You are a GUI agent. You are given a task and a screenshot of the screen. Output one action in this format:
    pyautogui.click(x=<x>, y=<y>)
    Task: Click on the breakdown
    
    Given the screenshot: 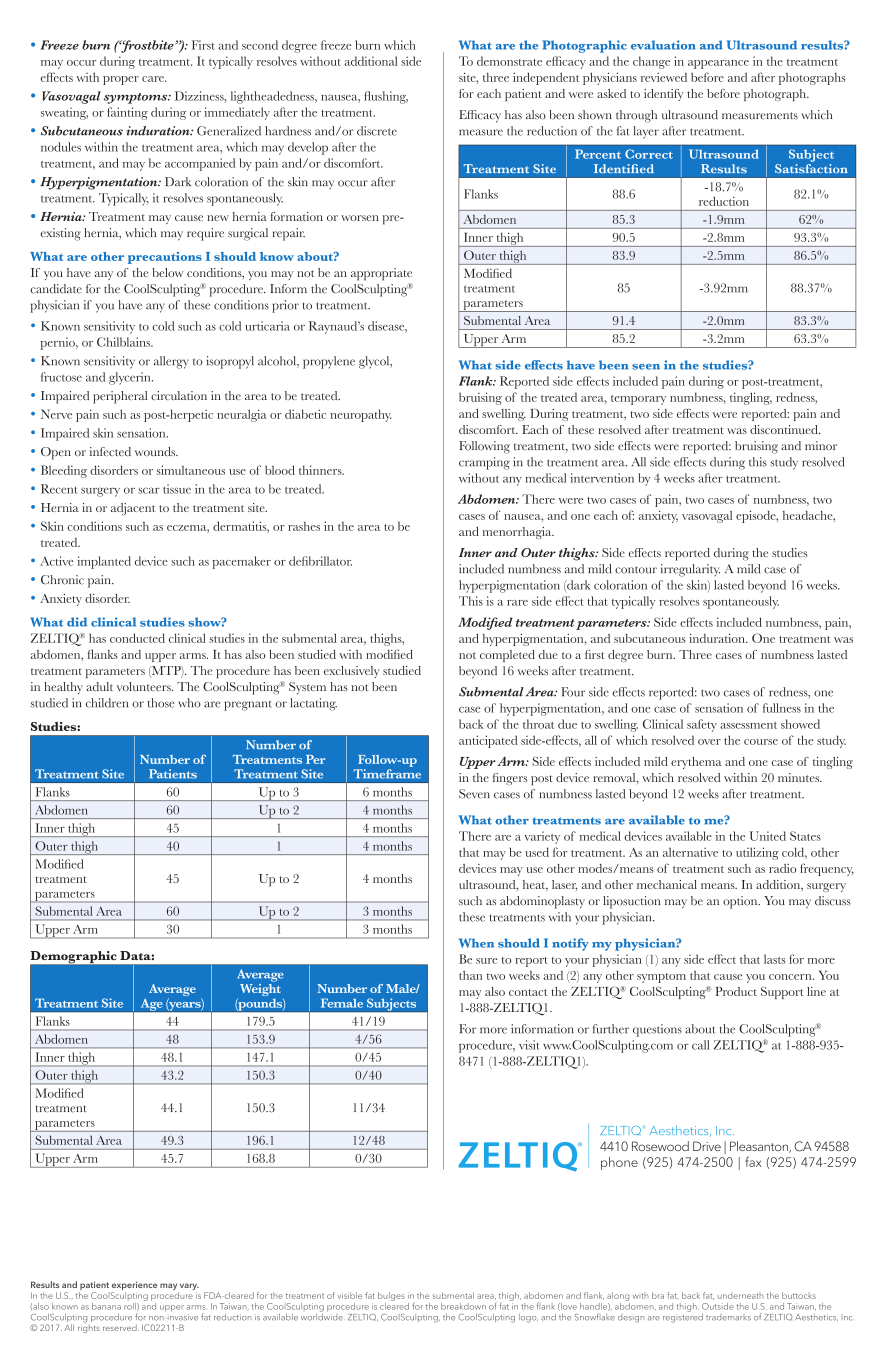 What is the action you would take?
    pyautogui.click(x=463, y=1306)
